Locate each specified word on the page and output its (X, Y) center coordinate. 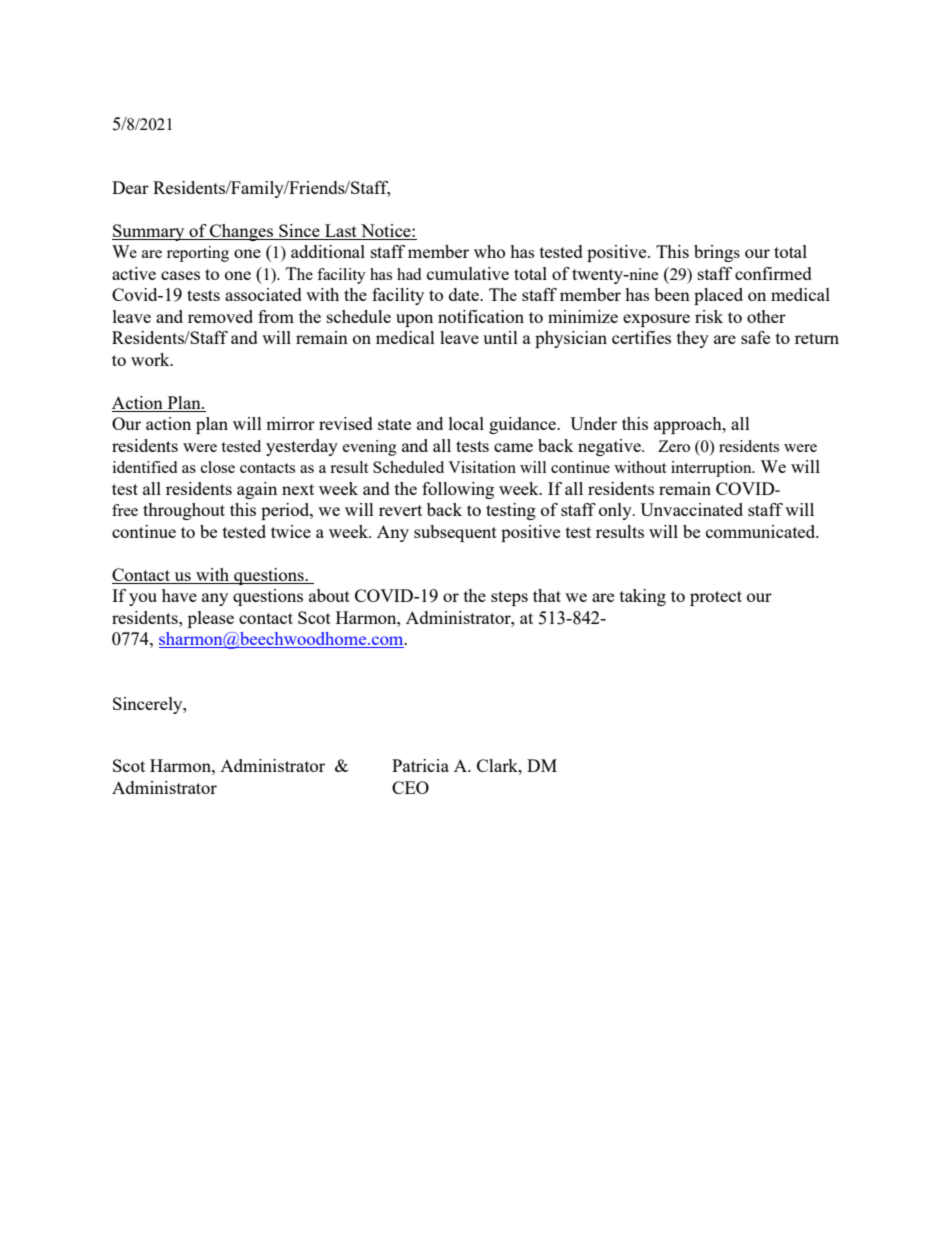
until (500, 337)
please (211, 619)
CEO (410, 787)
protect (716, 598)
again (257, 490)
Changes (242, 232)
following (458, 490)
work (151, 359)
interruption (712, 469)
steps (509, 598)
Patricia (420, 765)
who (489, 251)
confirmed (773, 273)
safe (755, 337)
